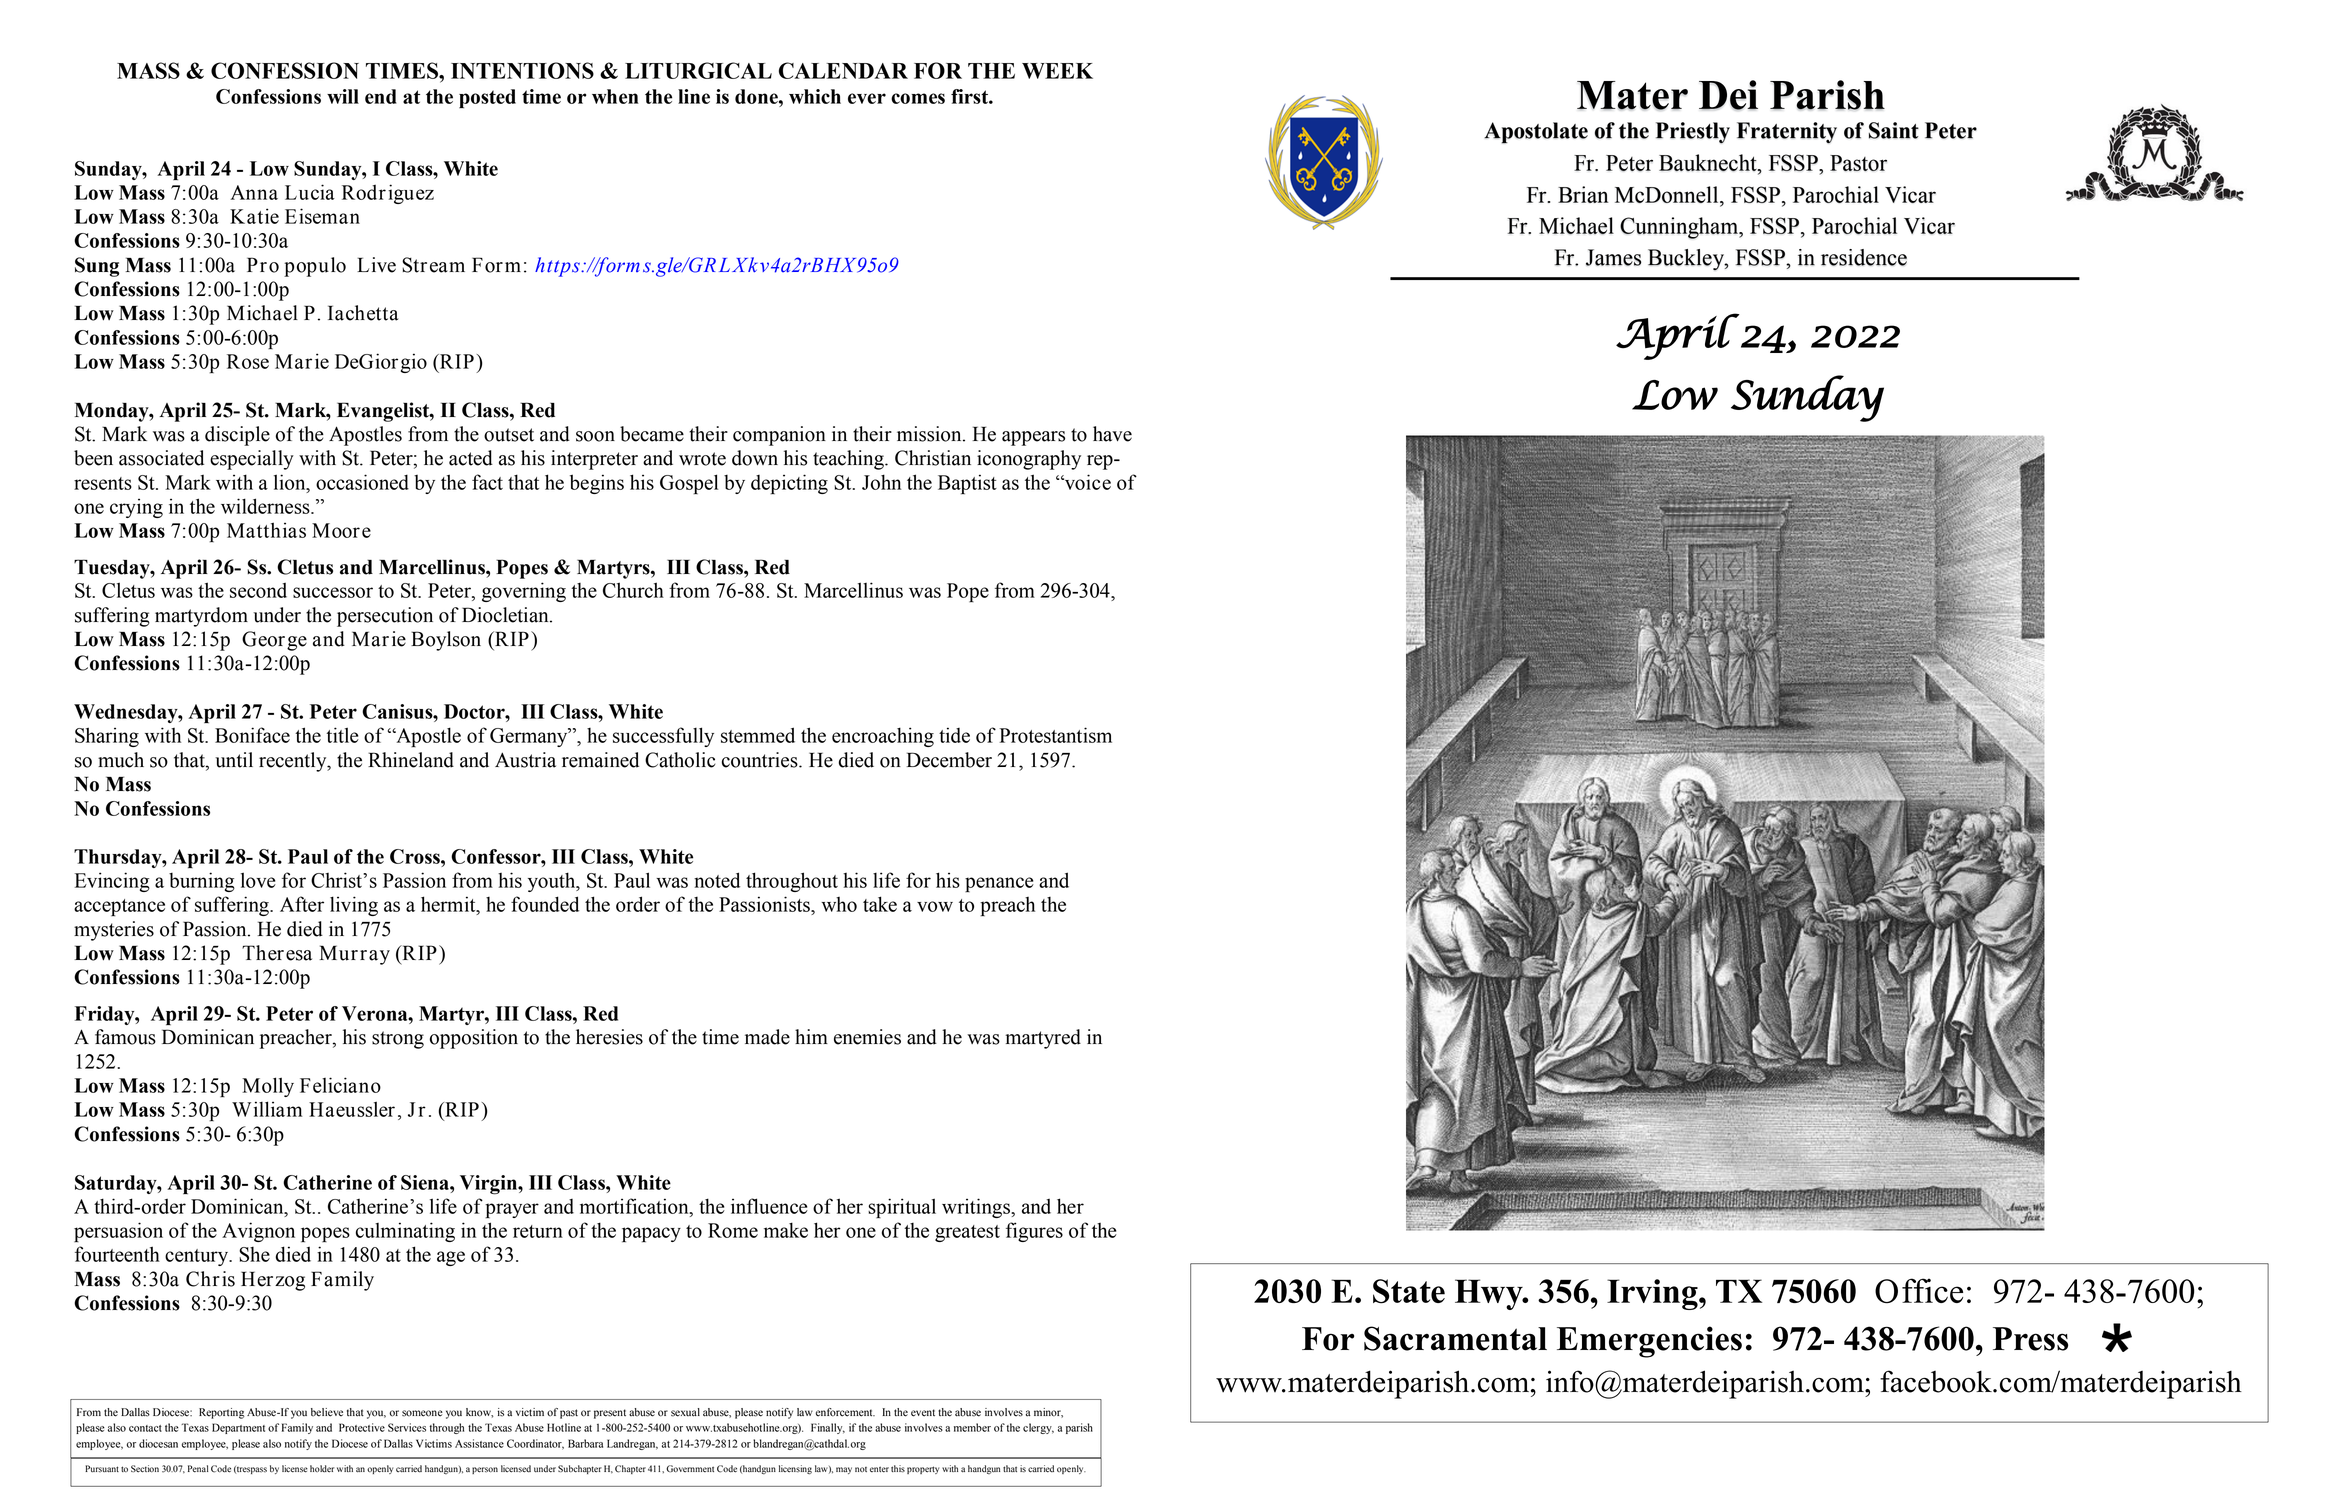 This screenshot has width=2335, height=1511. Describe the element at coordinates (268, 1087) in the screenshot. I see `Molly` at that location.
